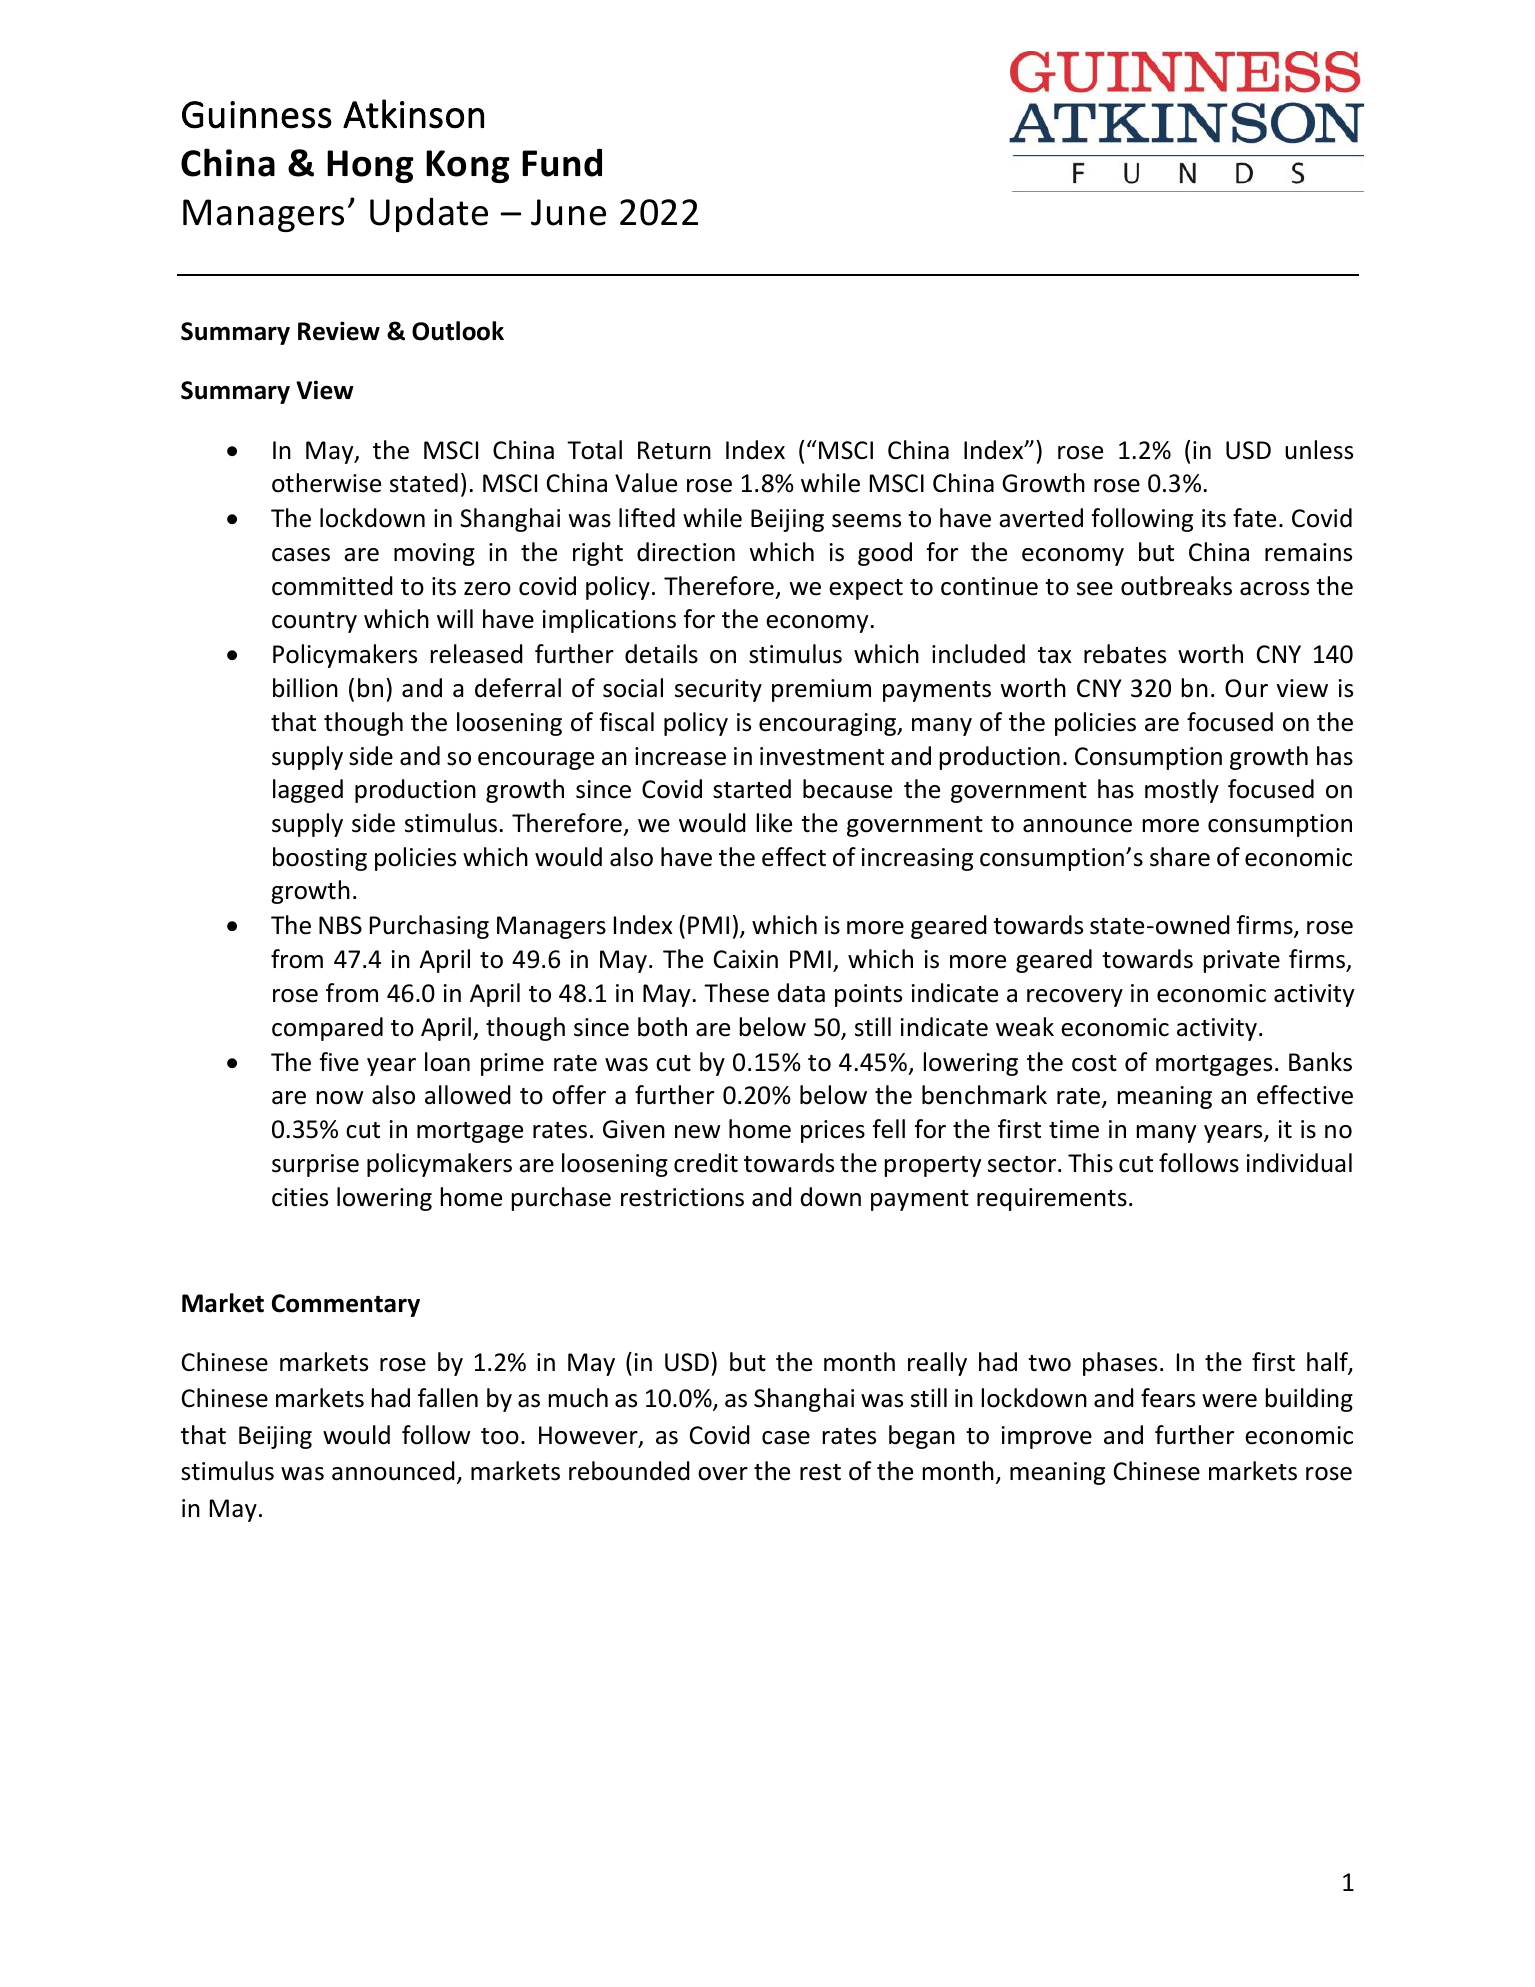  What do you see at coordinates (326, 483) in the screenshot?
I see `otherwise` at bounding box center [326, 483].
